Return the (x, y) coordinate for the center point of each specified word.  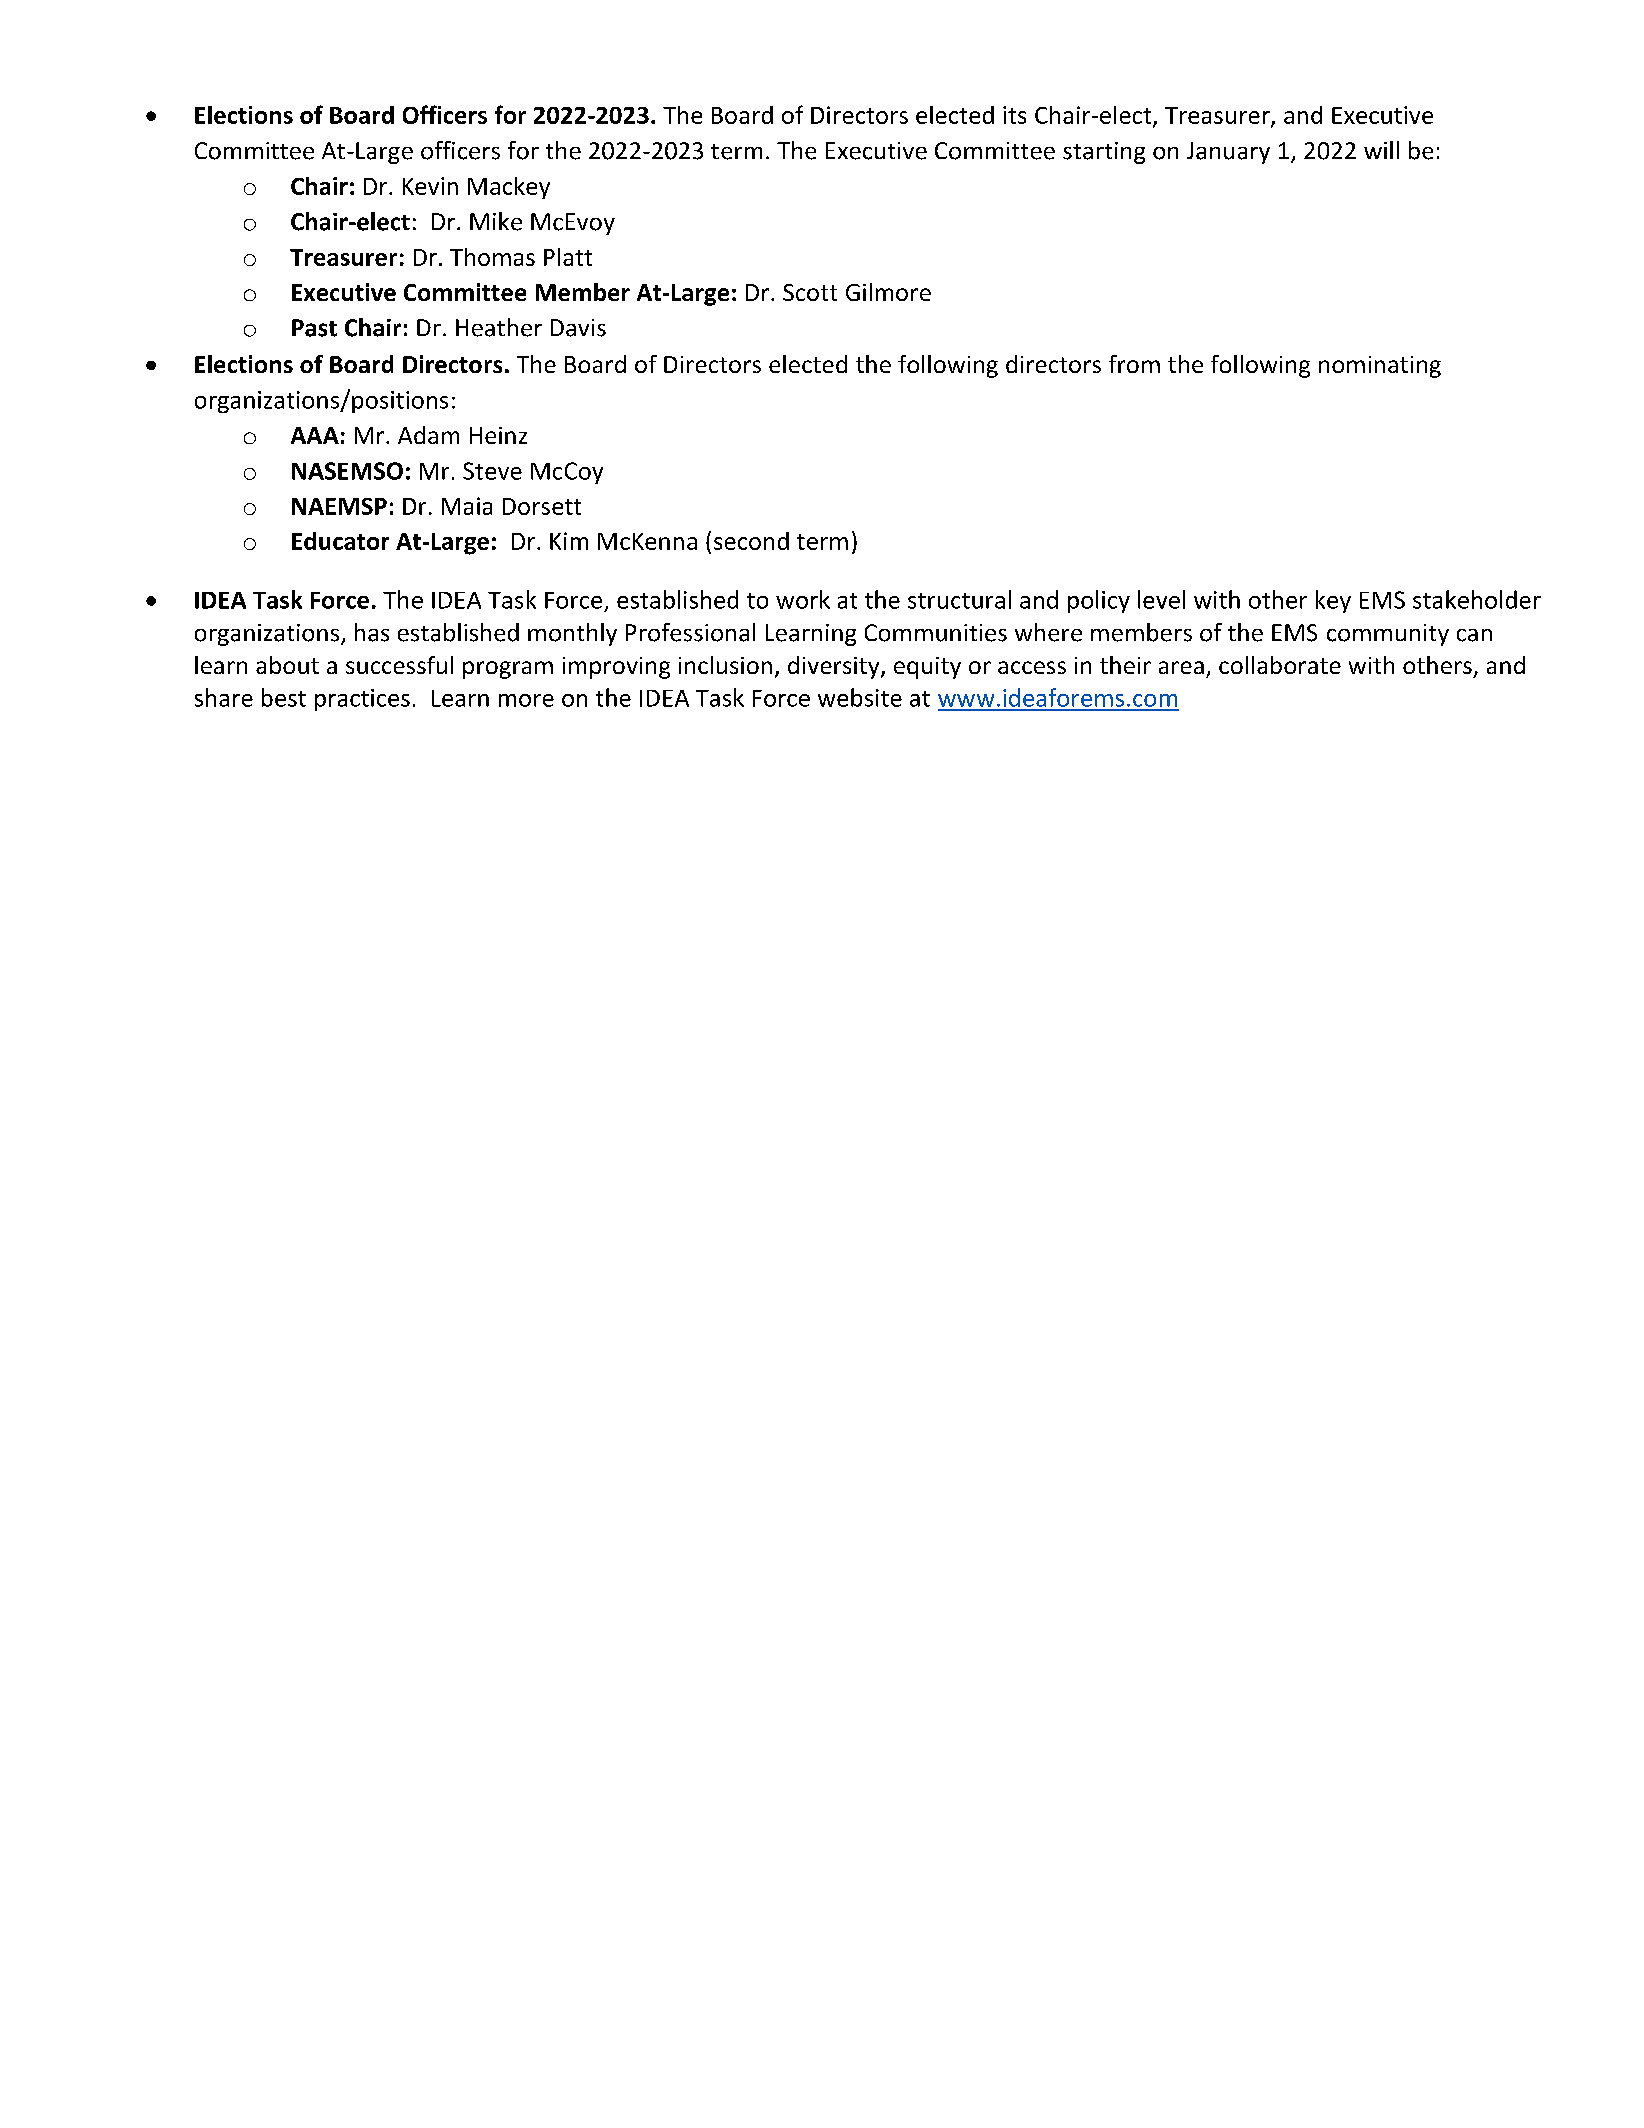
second (751, 541)
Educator (340, 541)
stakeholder (1477, 599)
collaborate (1280, 665)
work (803, 599)
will (1381, 150)
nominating (1380, 367)
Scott (810, 292)
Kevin (430, 186)
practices (362, 700)
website (860, 697)
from (1134, 364)
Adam (428, 435)
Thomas (492, 257)
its (1014, 115)
